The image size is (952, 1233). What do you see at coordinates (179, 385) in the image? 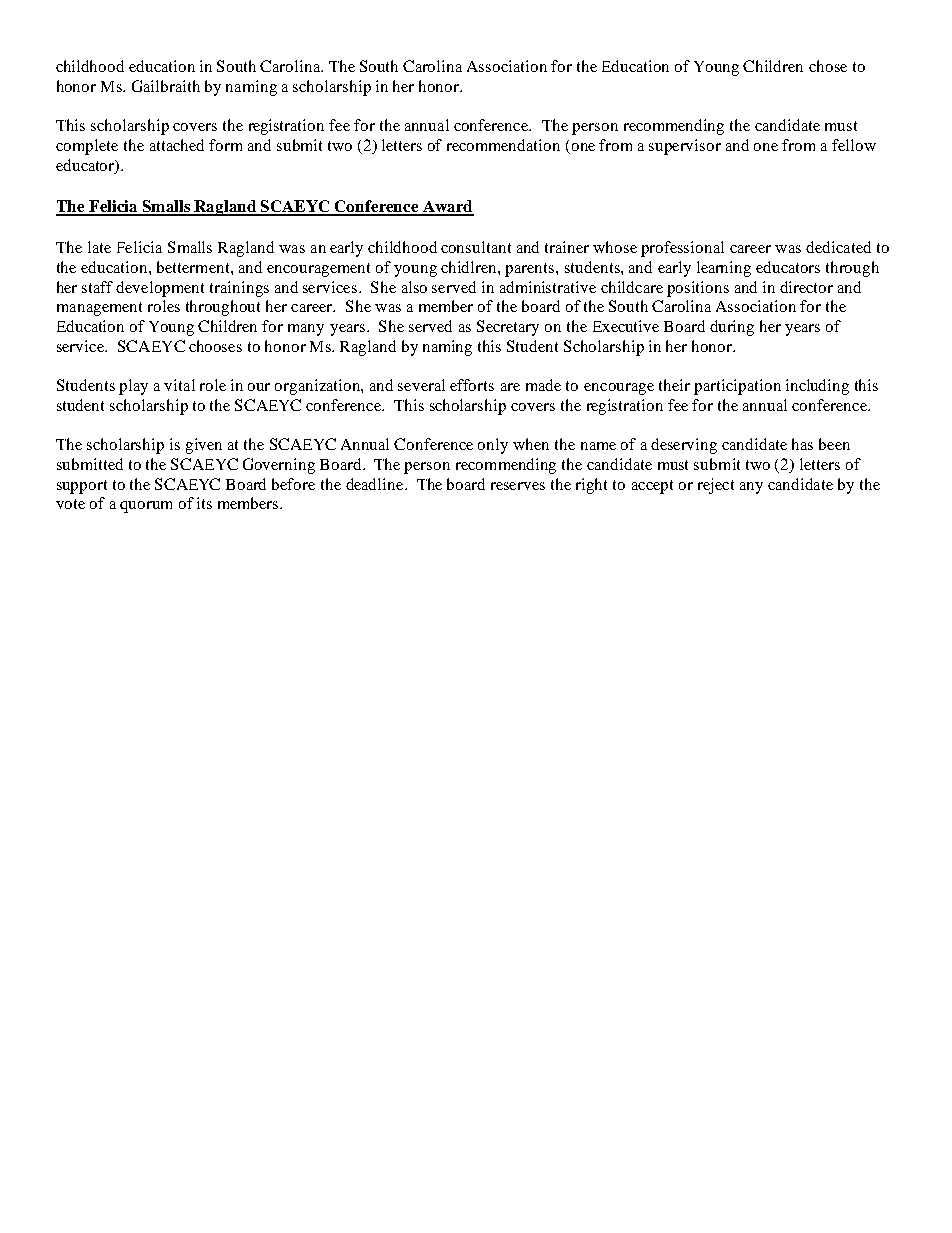
I see `vital` at bounding box center [179, 385].
